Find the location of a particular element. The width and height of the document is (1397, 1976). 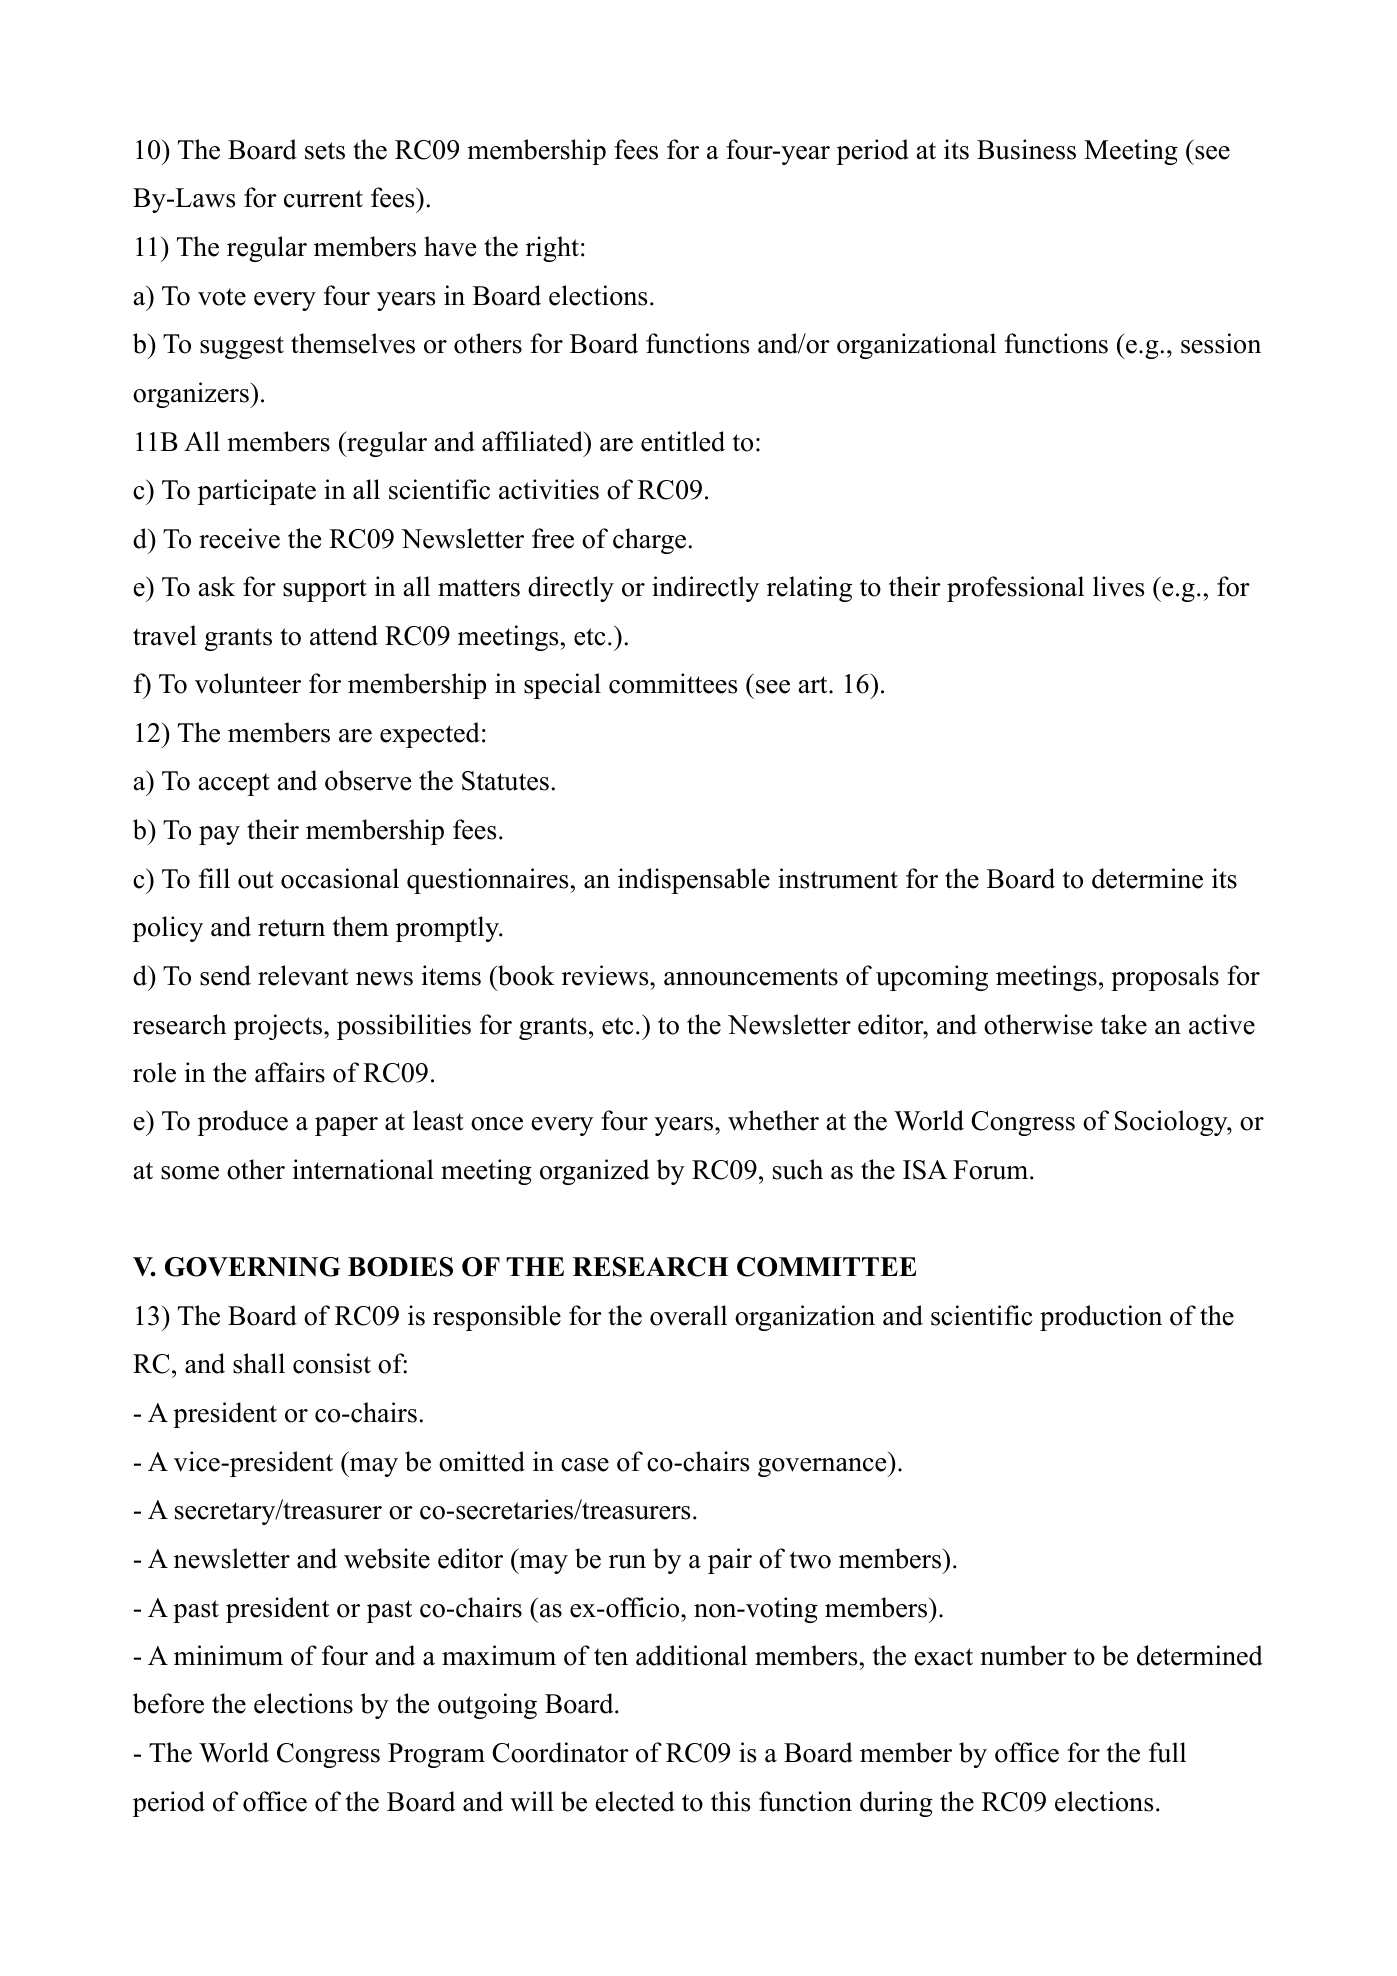

this is located at coordinates (730, 1801).
